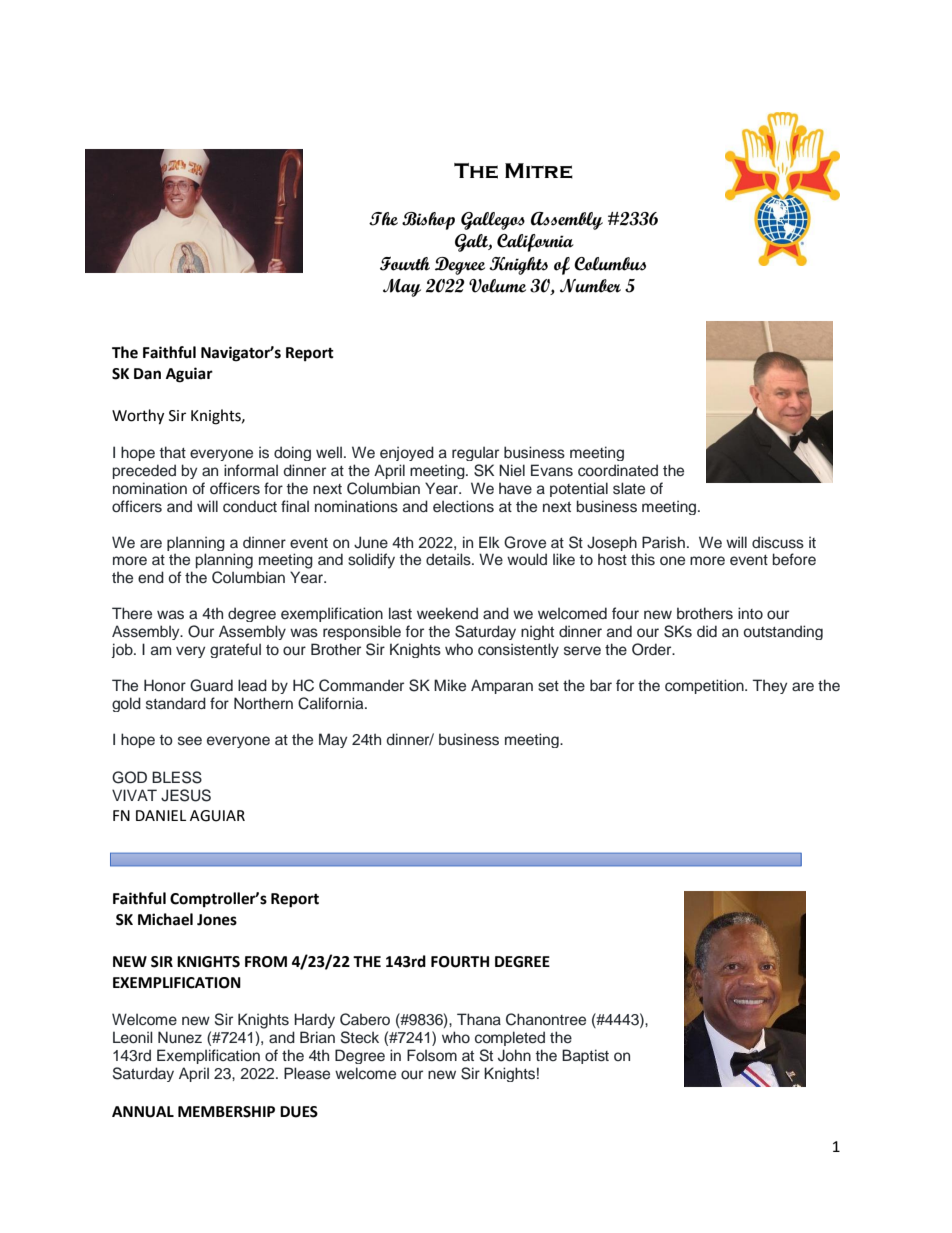  What do you see at coordinates (707, 631) in the screenshot?
I see `did` at bounding box center [707, 631].
